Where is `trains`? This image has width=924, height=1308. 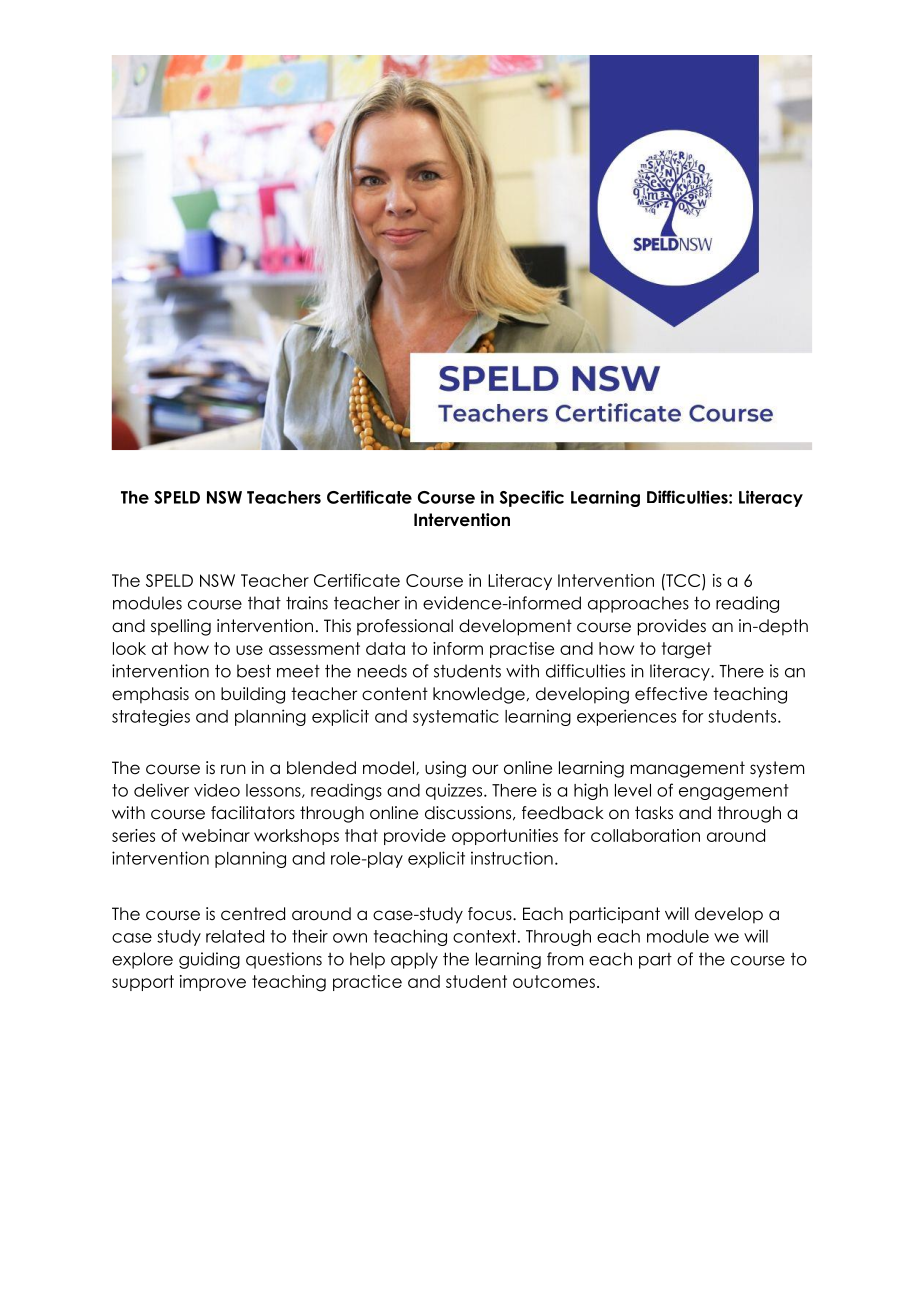
trains is located at coordinates (307, 603).
